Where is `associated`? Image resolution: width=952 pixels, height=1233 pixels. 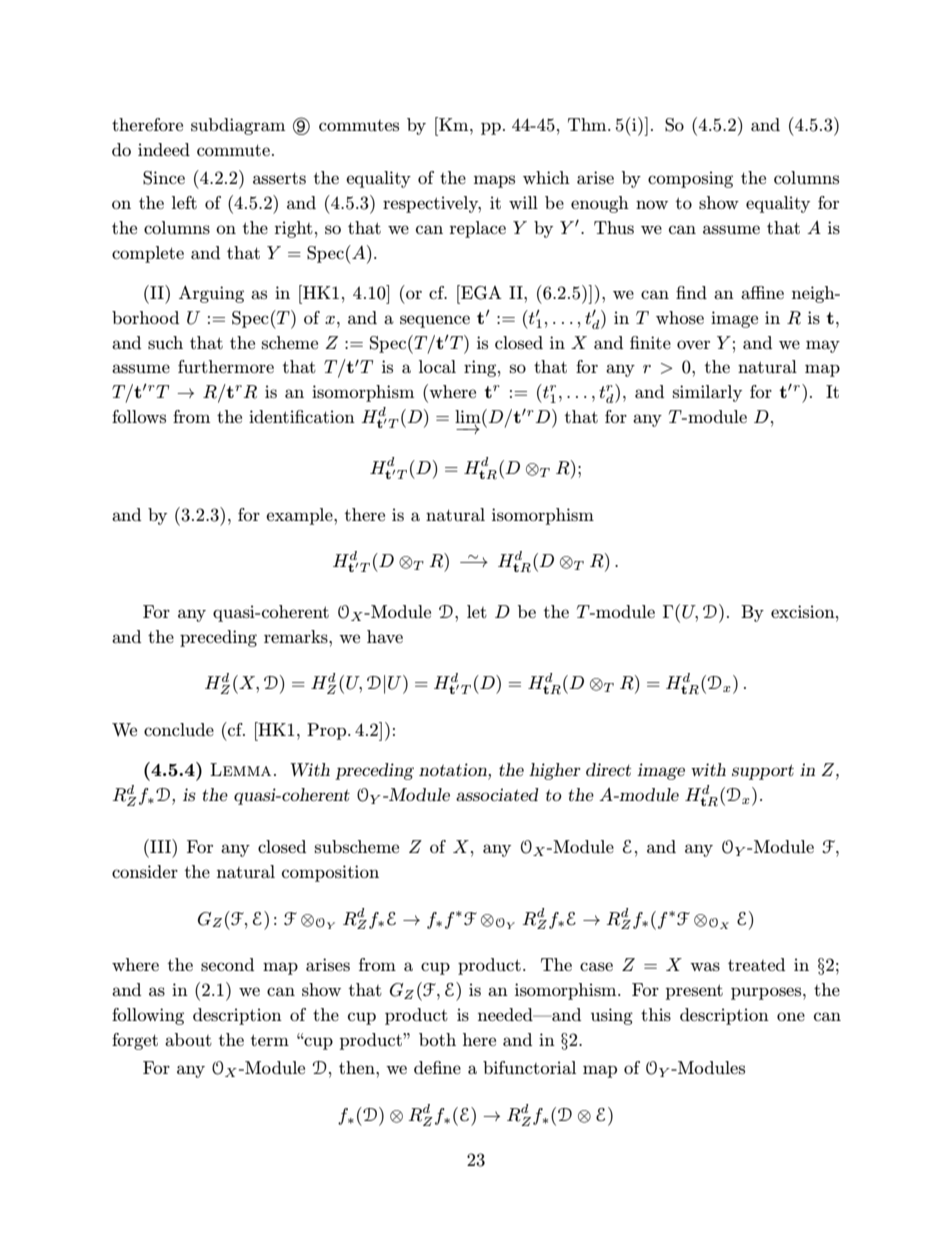 associated is located at coordinates (497, 794).
